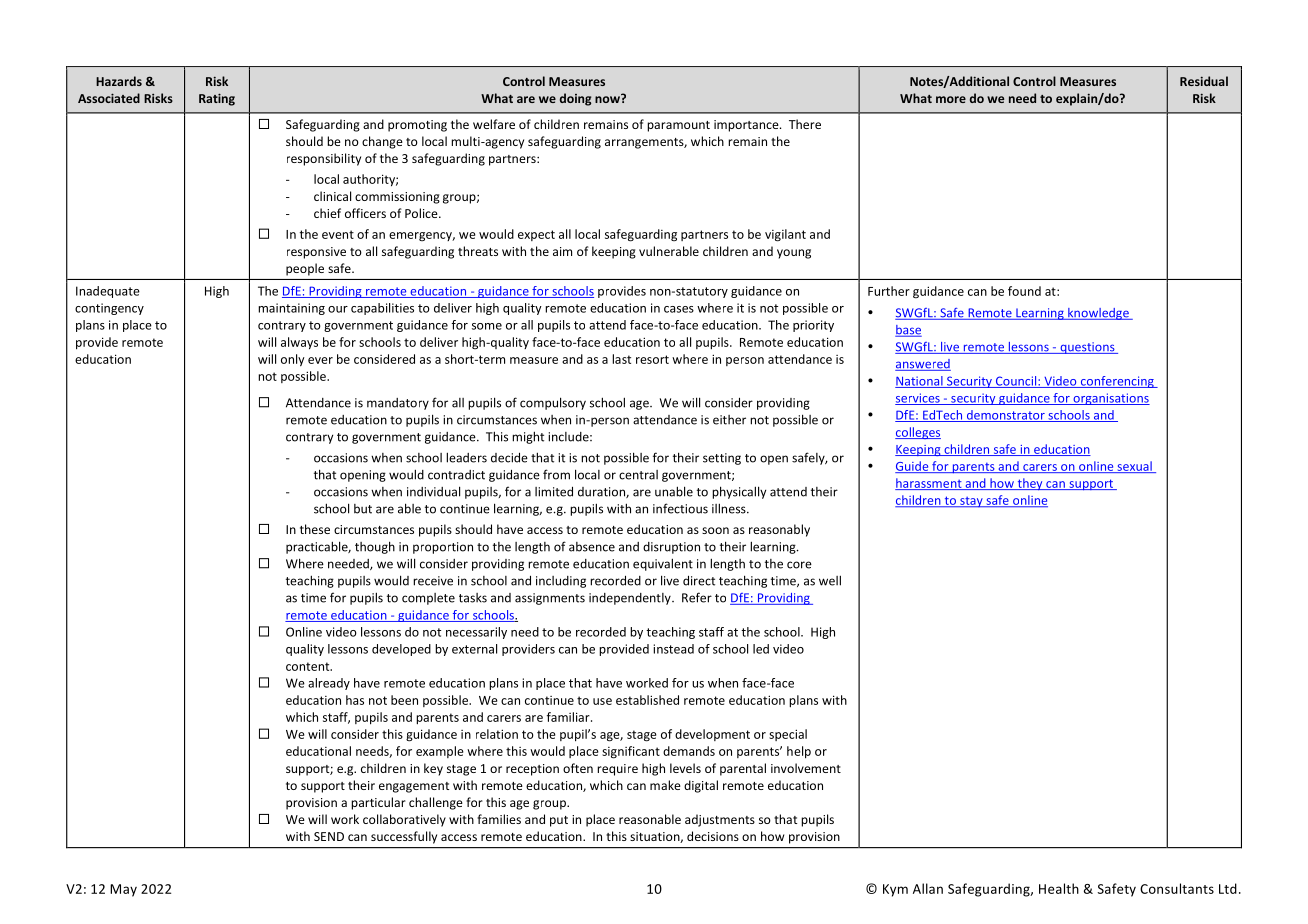 The height and width of the document is (924, 1308). What do you see at coordinates (713, 836) in the document?
I see `decisions` at bounding box center [713, 836].
